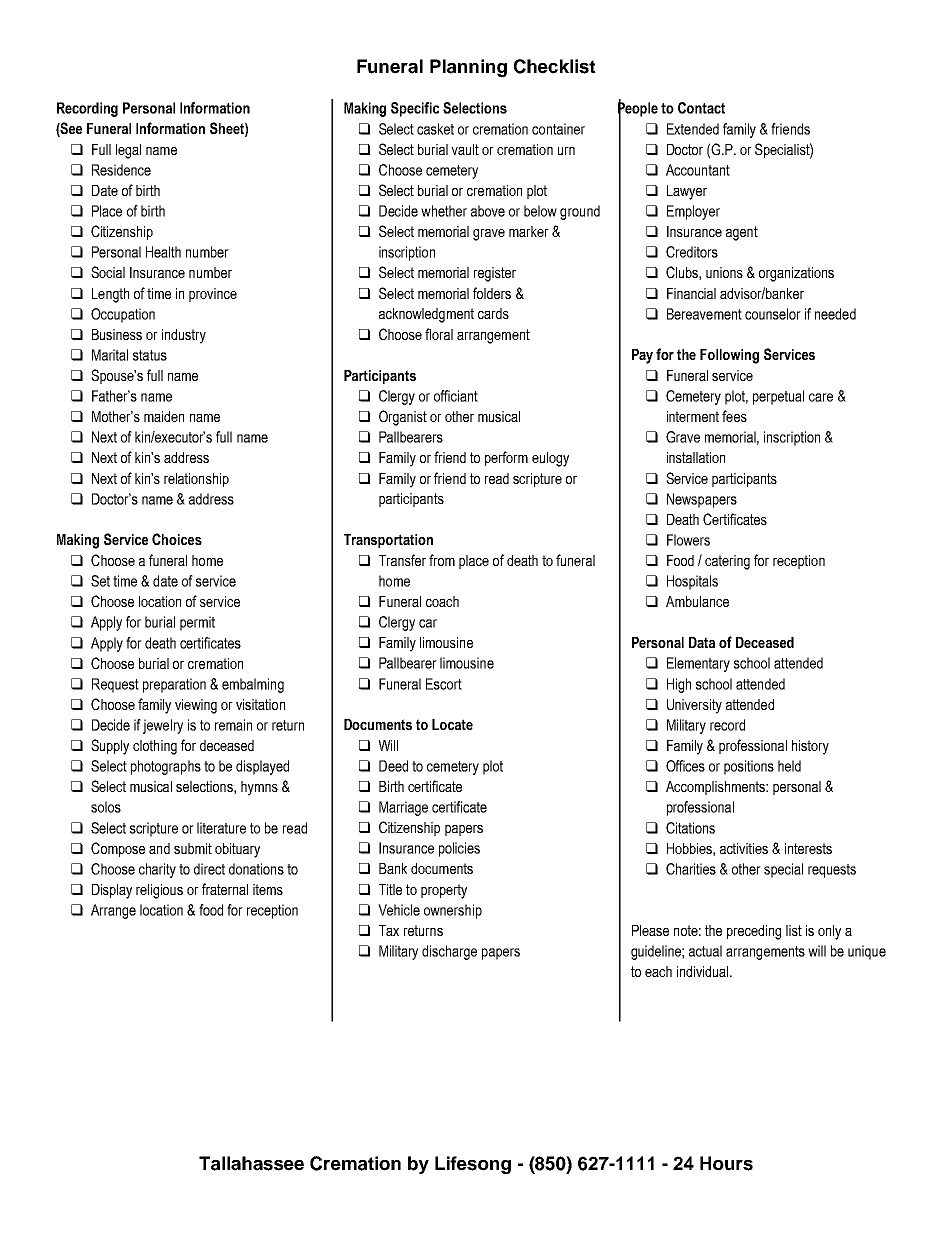 This screenshot has height=1233, width=952. I want to click on Contact, so click(701, 108).
